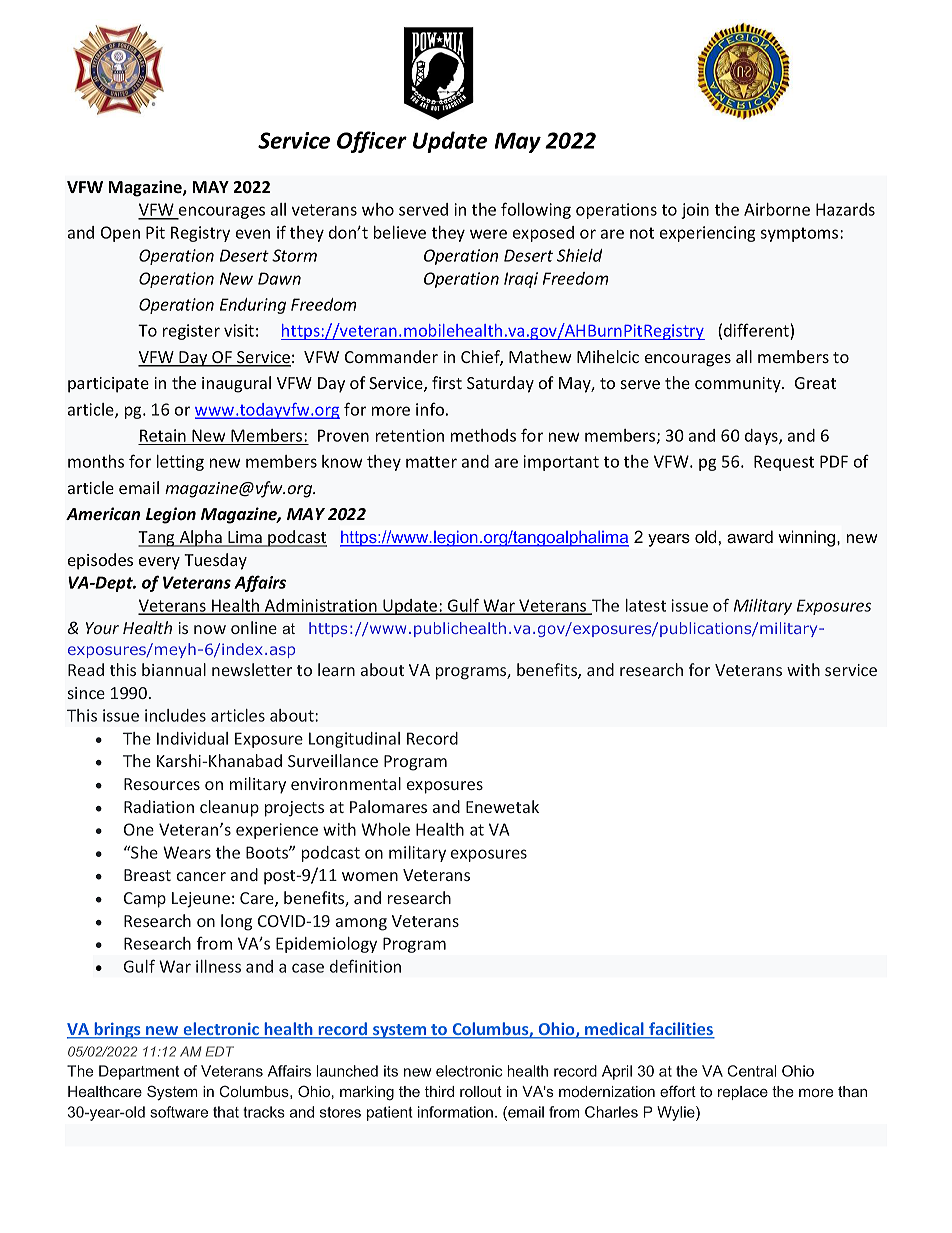  Describe the element at coordinates (777, 209) in the screenshot. I see `Airborne` at that location.
